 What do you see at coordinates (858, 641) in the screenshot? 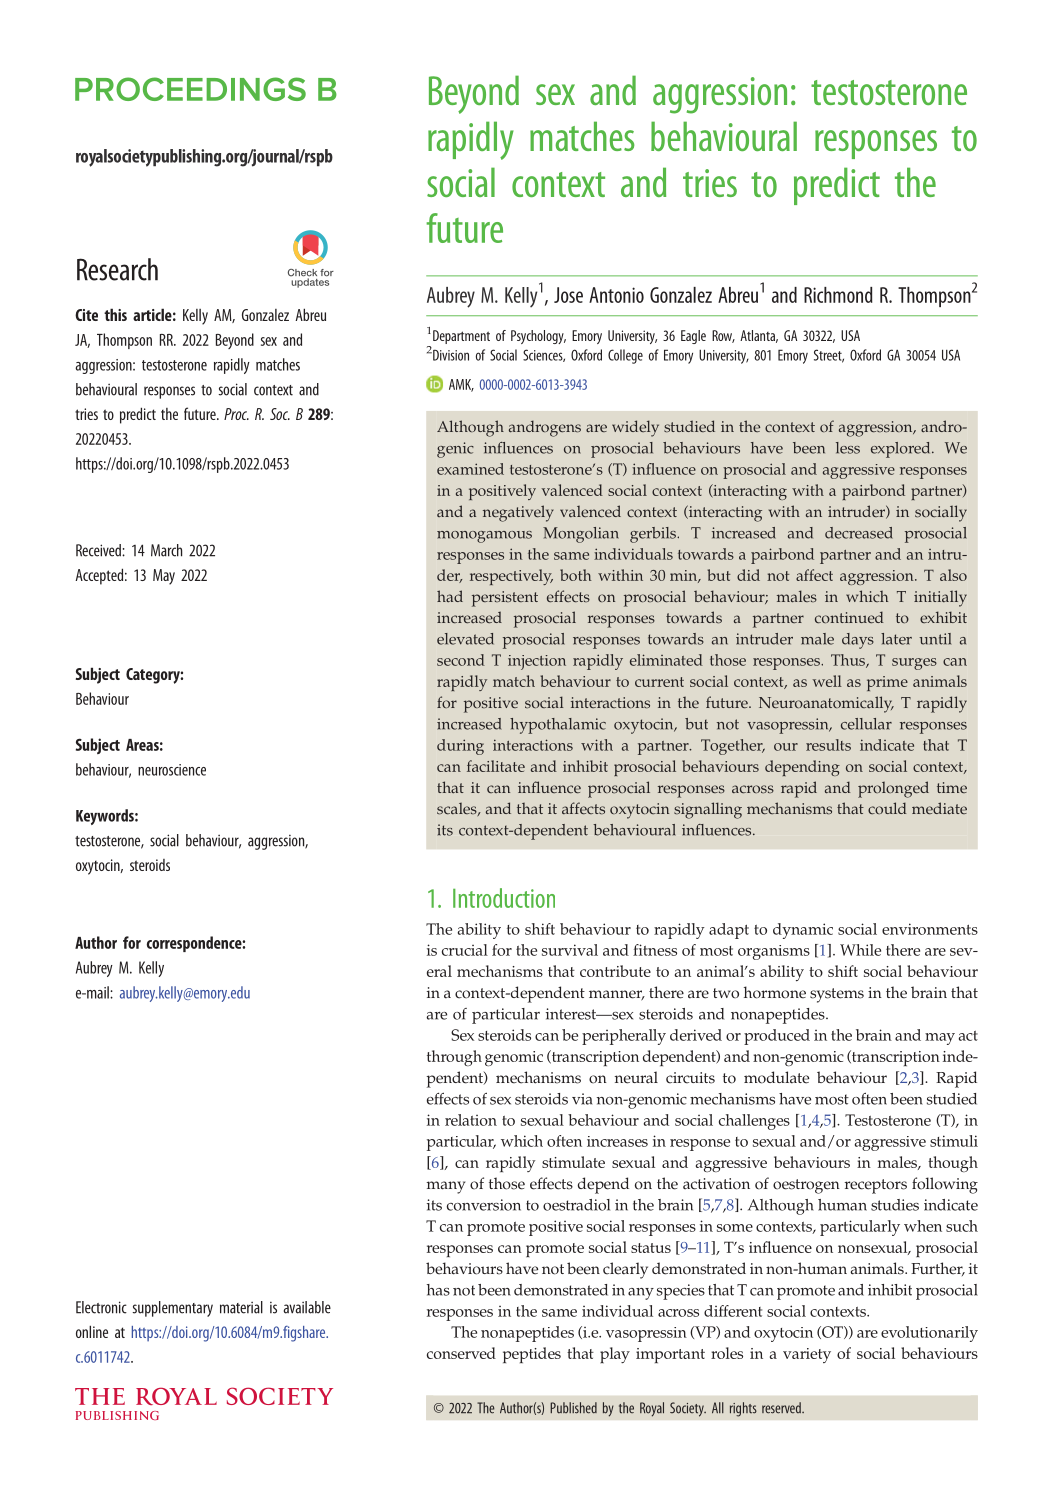
I see `days` at bounding box center [858, 641].
